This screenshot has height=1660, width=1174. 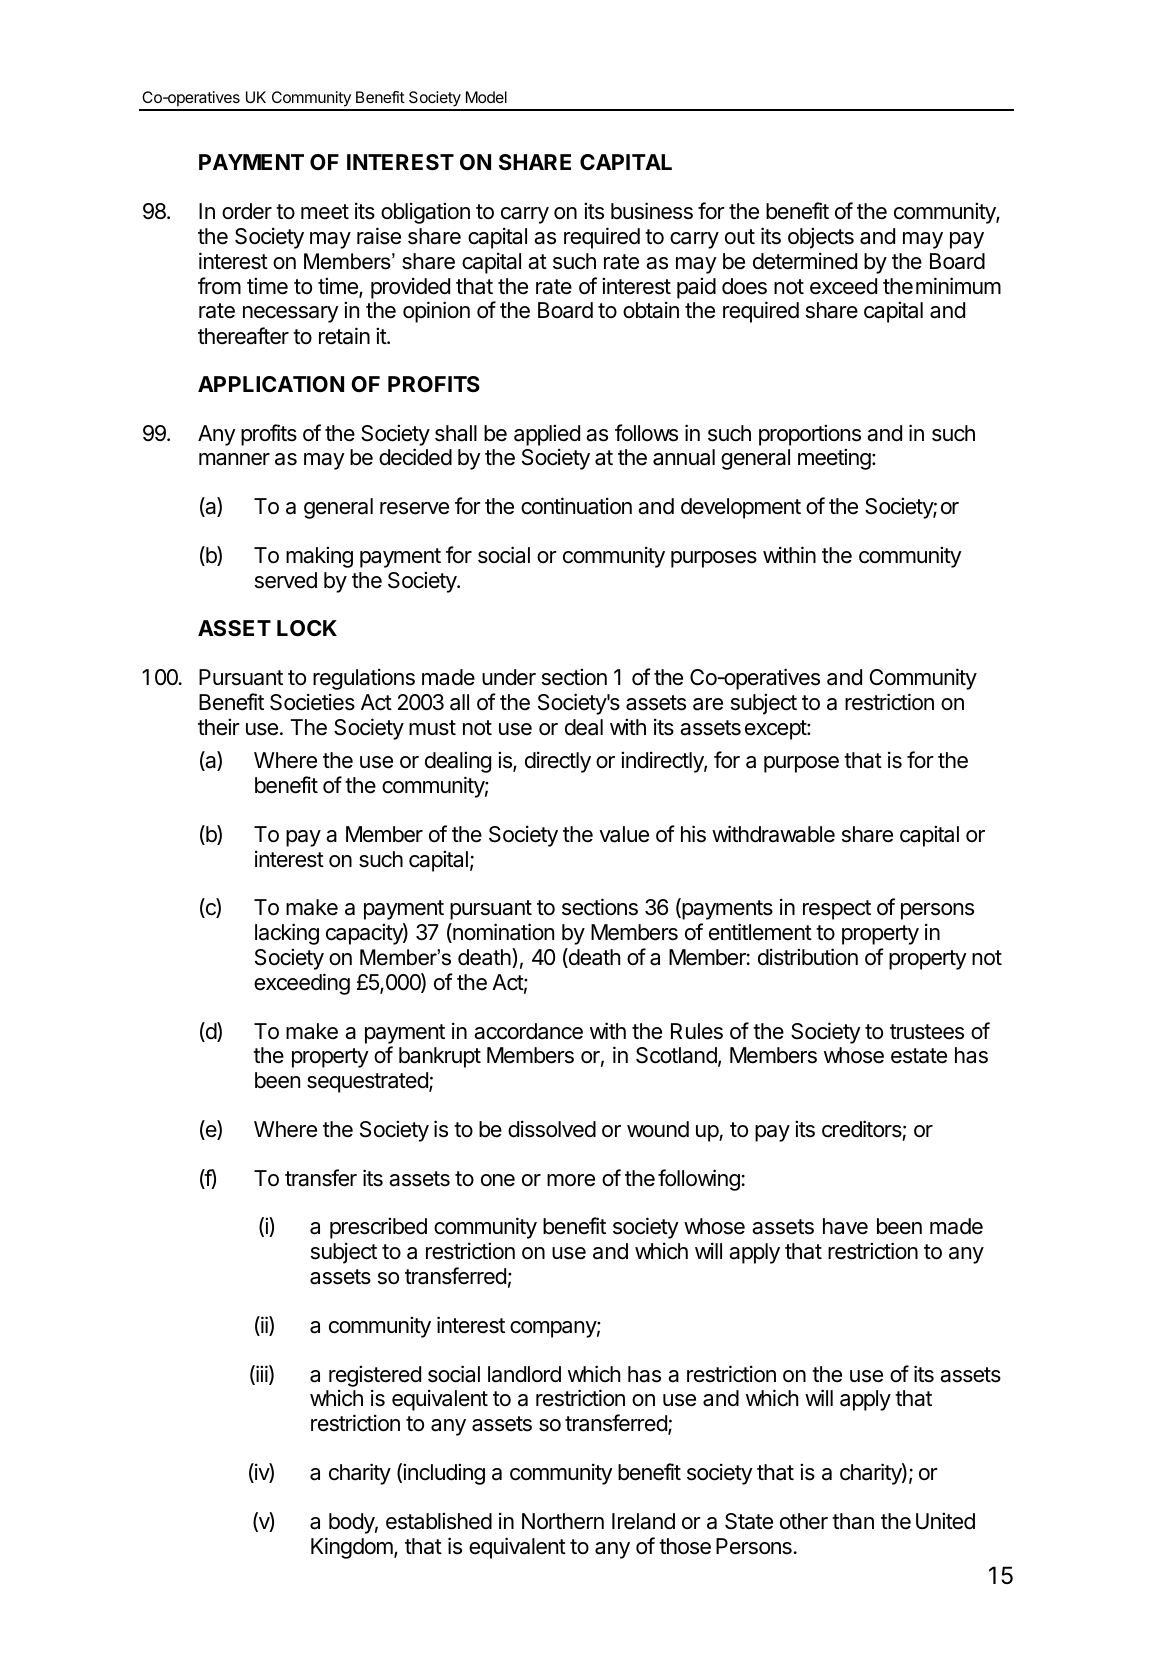 I want to click on objects, so click(x=821, y=238).
